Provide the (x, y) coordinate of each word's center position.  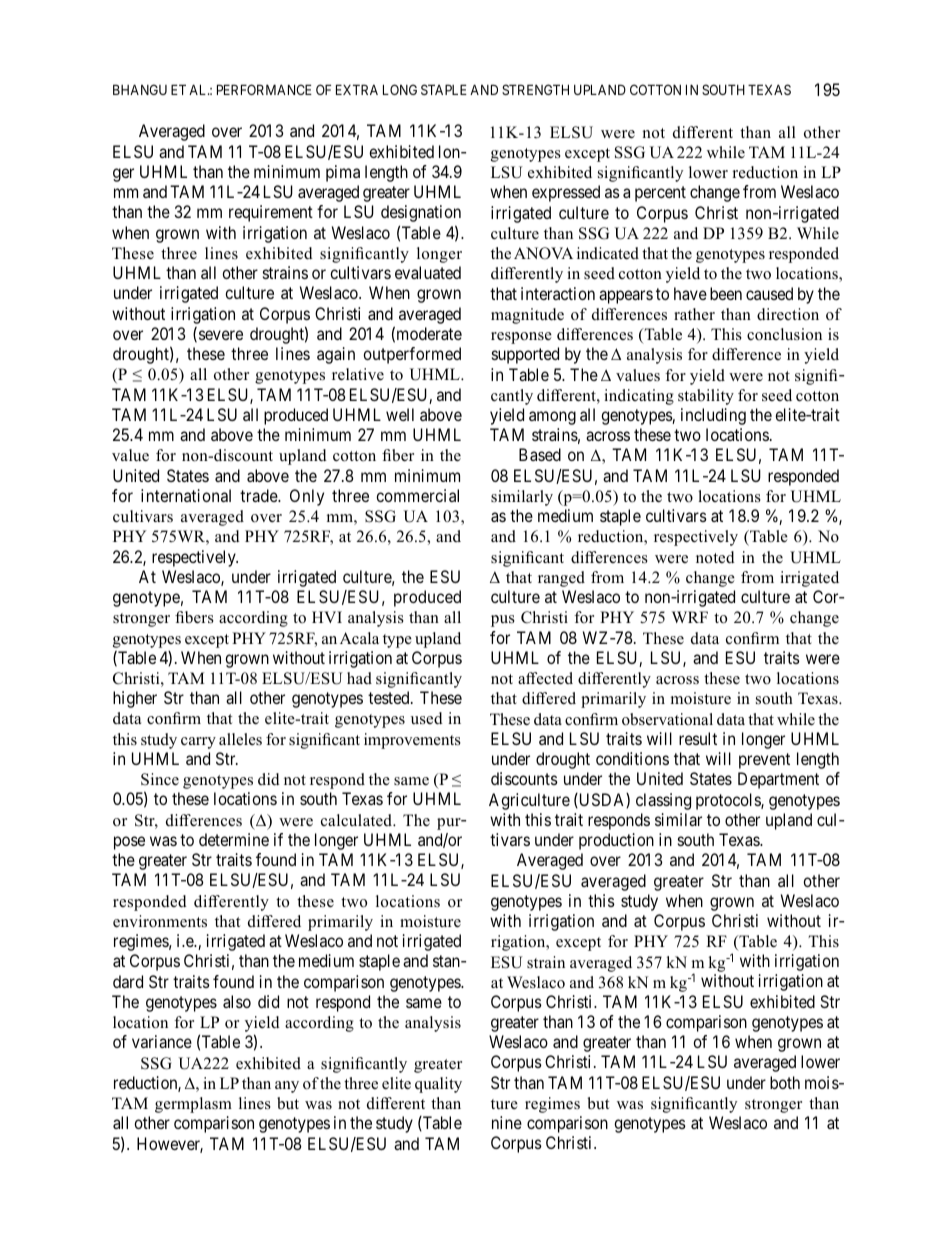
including (713, 416)
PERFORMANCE (264, 89)
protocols (729, 801)
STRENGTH (535, 89)
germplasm (193, 1105)
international (186, 495)
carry (198, 743)
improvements (412, 741)
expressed (566, 193)
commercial (417, 495)
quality (438, 1085)
